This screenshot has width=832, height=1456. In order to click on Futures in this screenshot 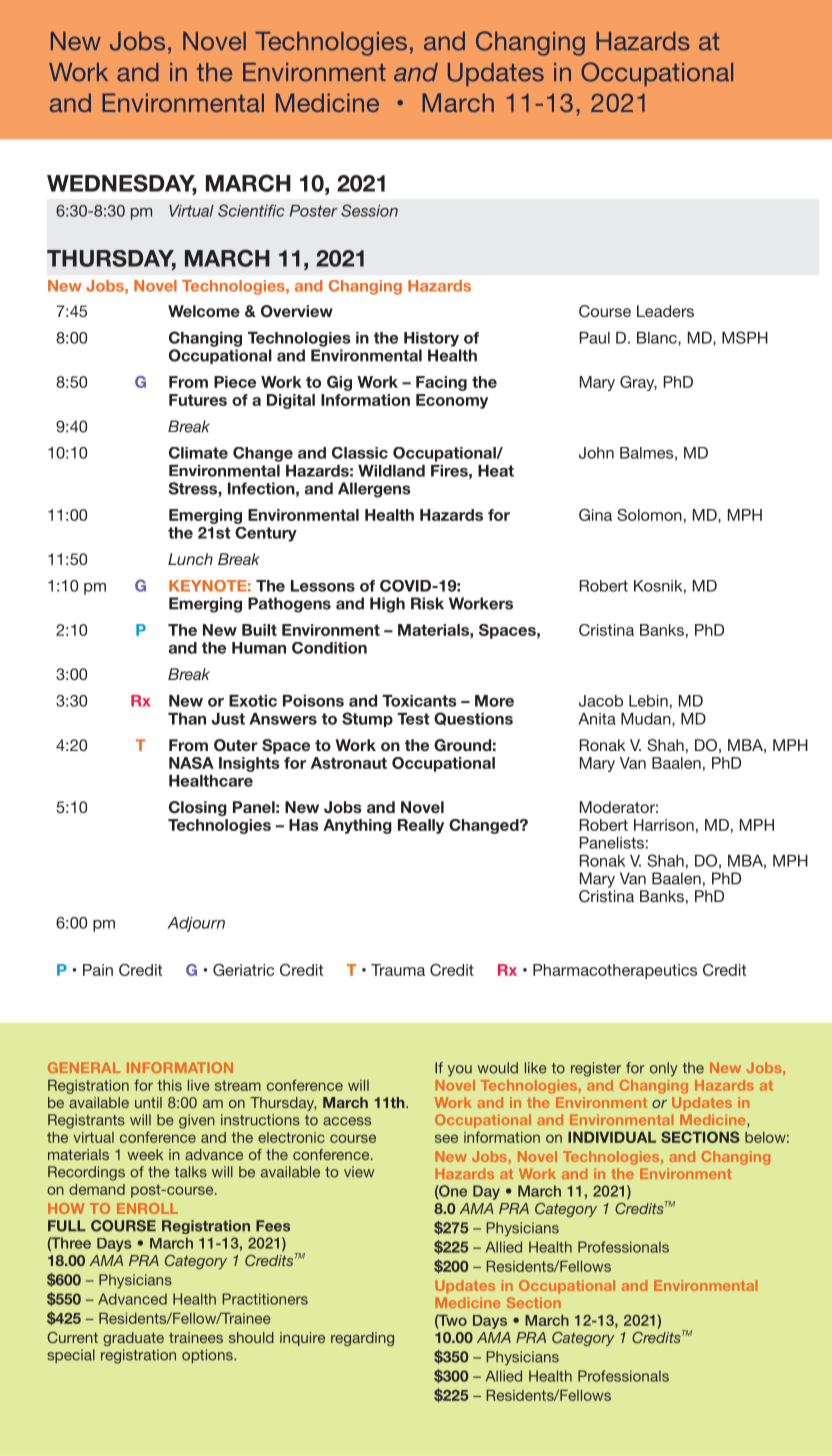, I will do `click(198, 400)`.
